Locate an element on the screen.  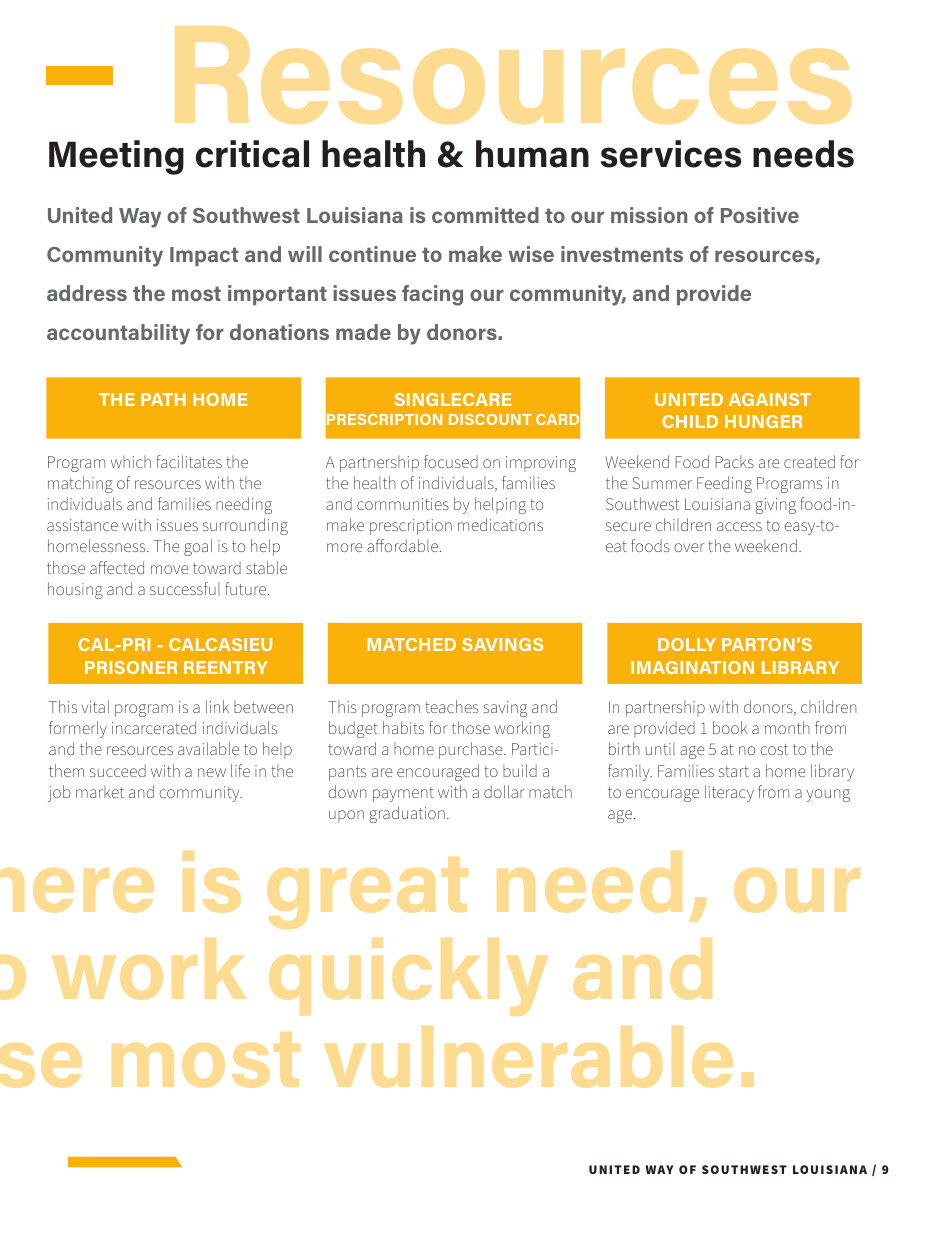
Positive is located at coordinates (760, 215).
